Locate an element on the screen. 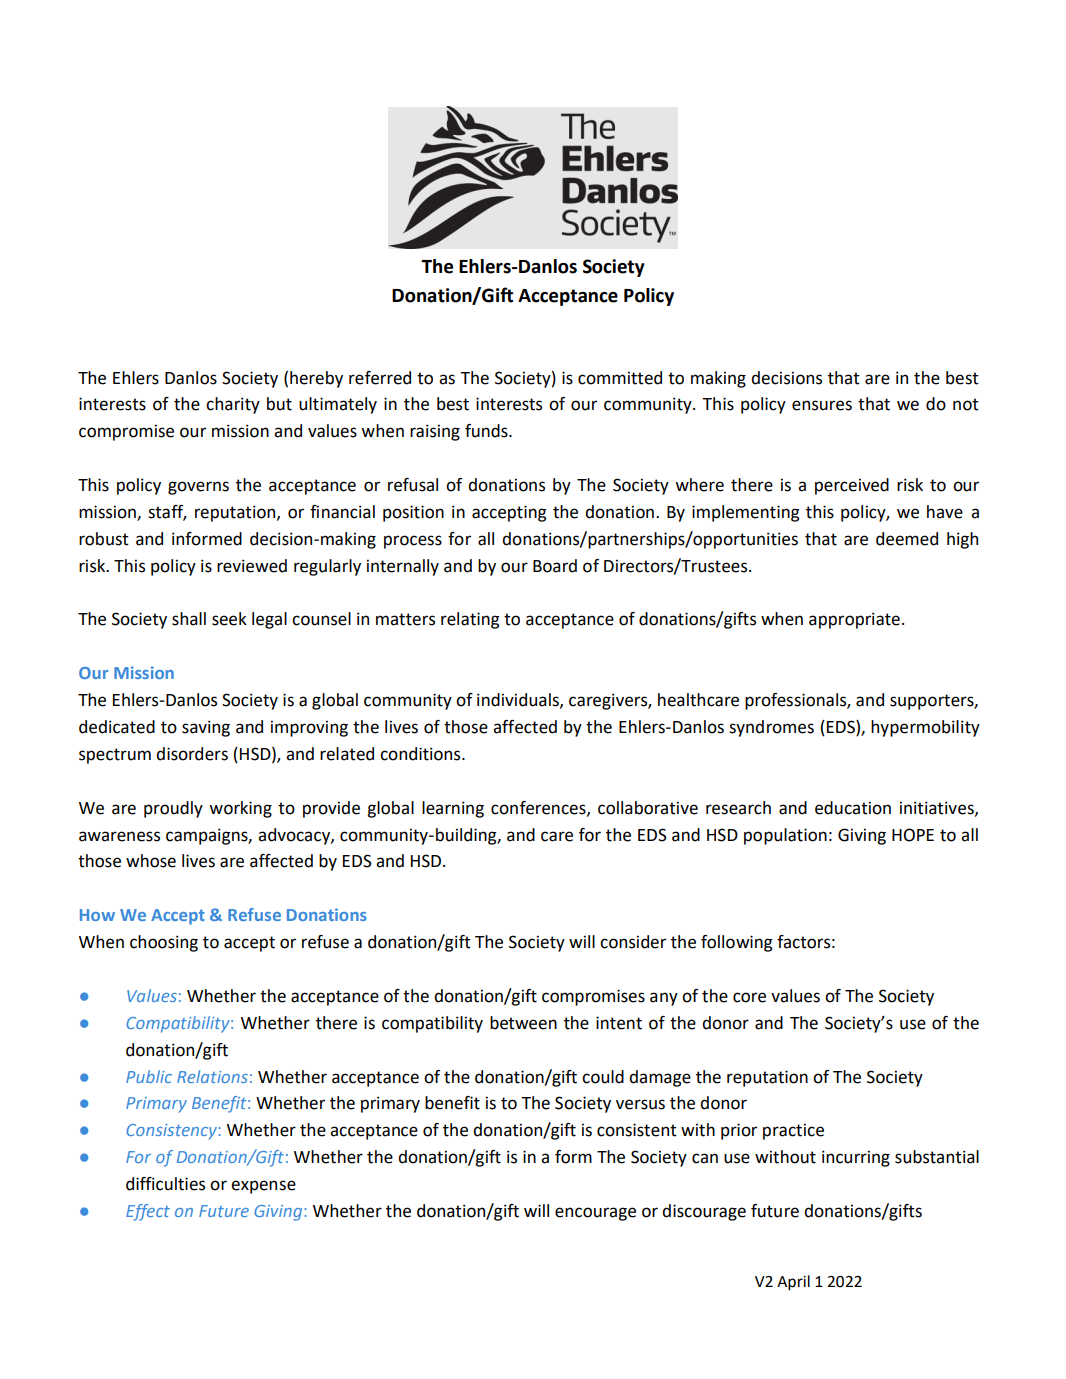 The width and height of the screenshot is (1066, 1379). encourage is located at coordinates (595, 1214).
